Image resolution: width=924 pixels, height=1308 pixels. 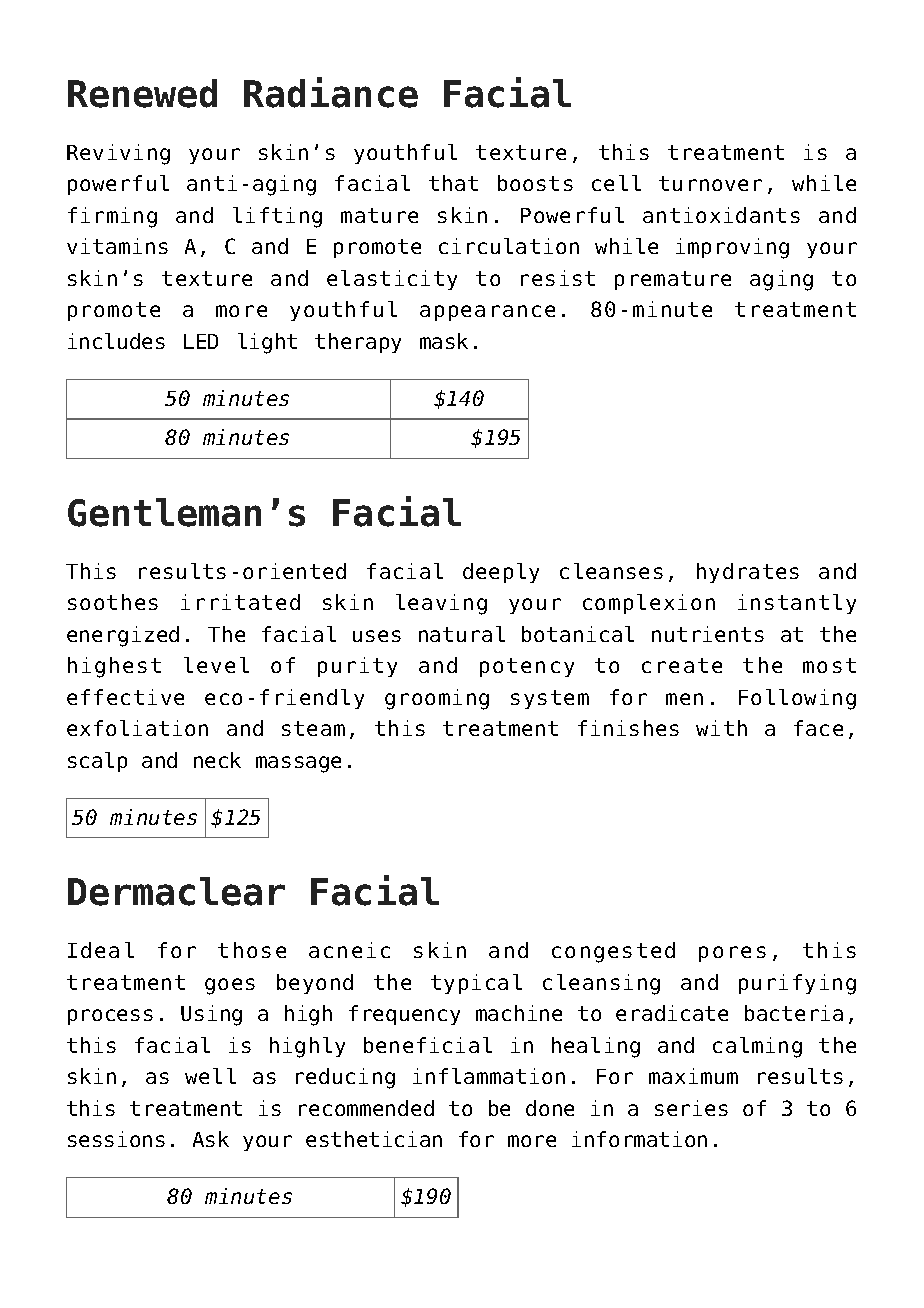 I want to click on grooming, so click(x=437, y=699).
